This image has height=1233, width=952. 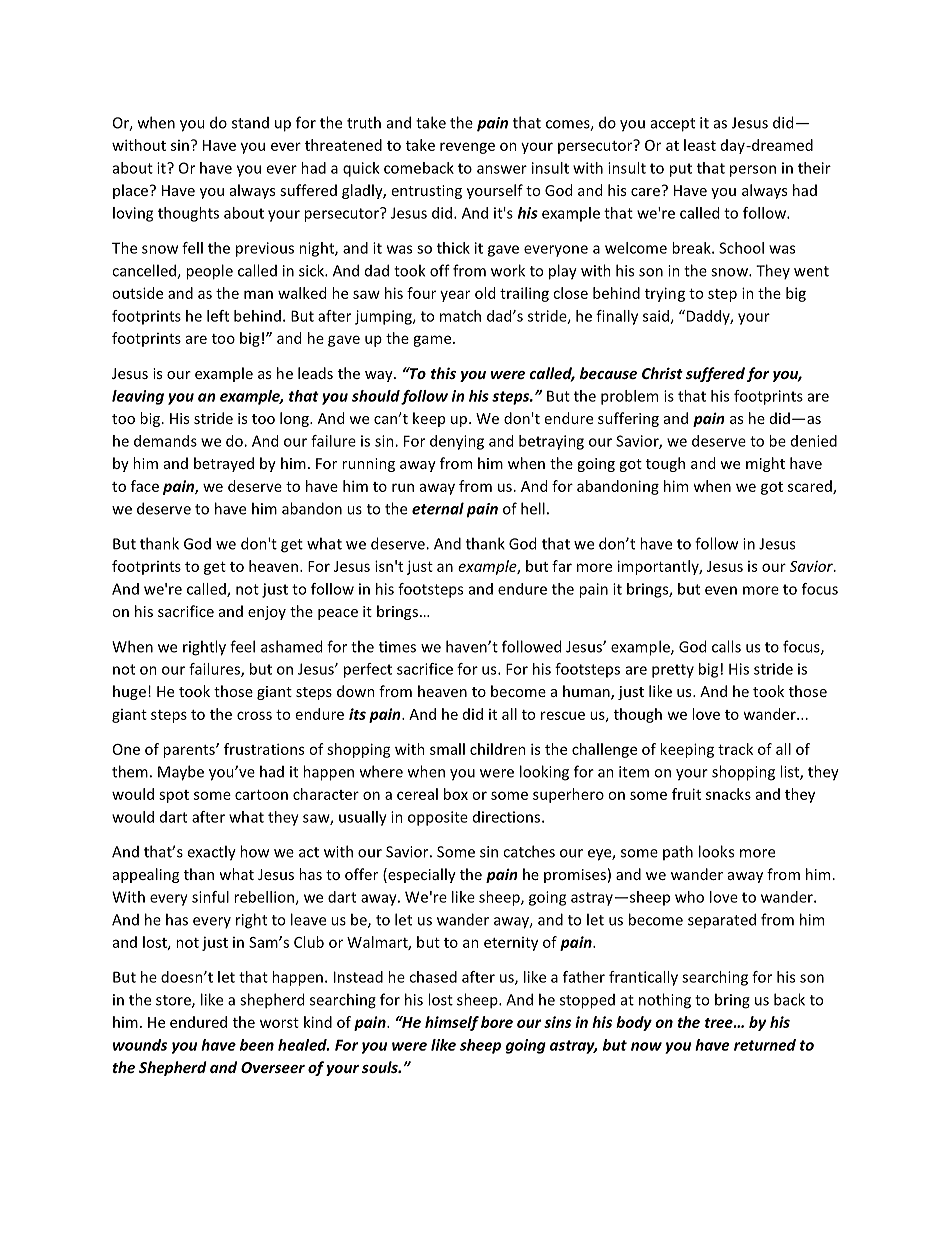 I want to click on far, so click(x=562, y=566).
